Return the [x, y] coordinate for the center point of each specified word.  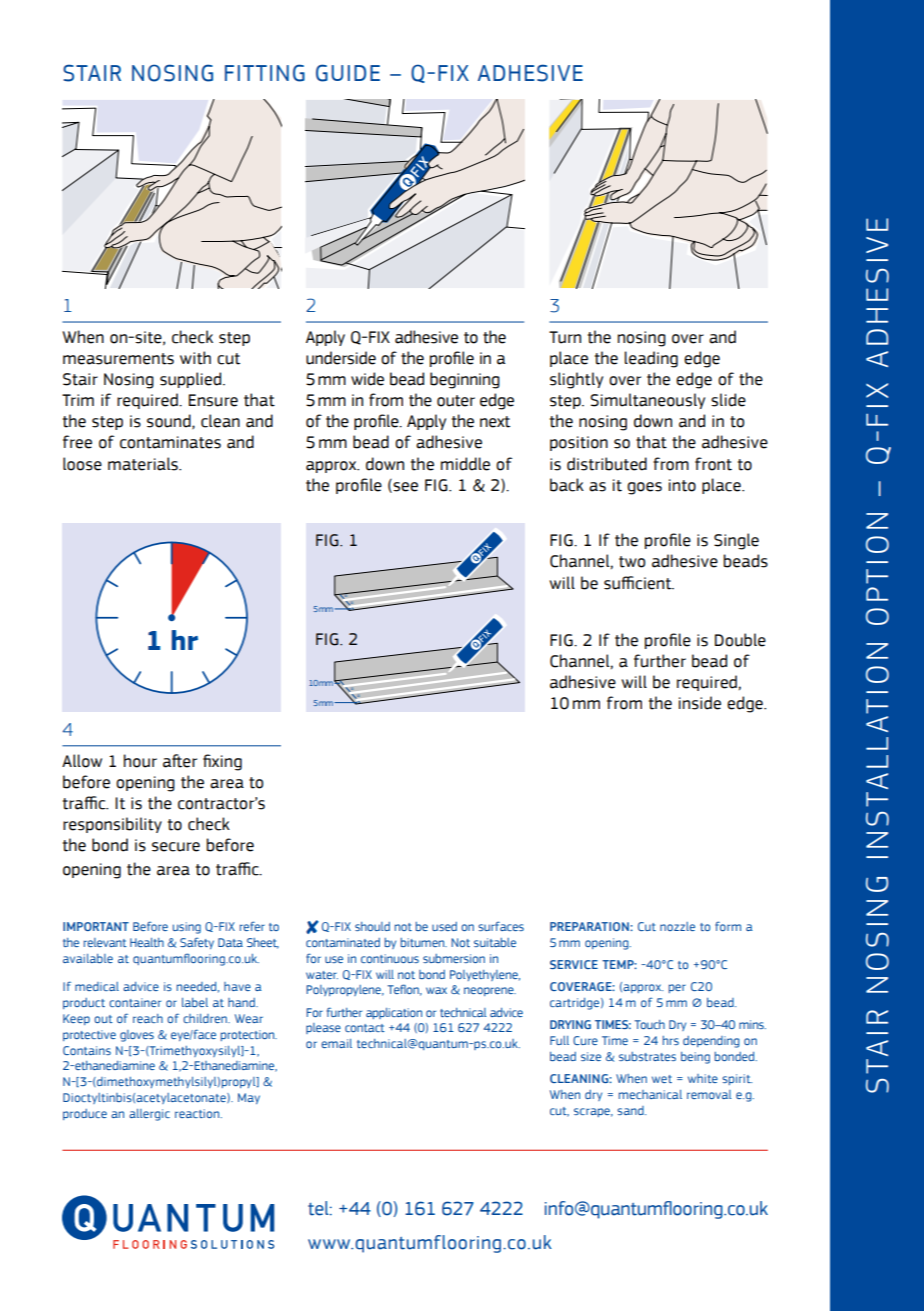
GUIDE [348, 73]
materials [144, 464]
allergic [149, 1115]
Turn [565, 337]
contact [365, 1028]
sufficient [639, 583]
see [404, 486]
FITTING [265, 73]
